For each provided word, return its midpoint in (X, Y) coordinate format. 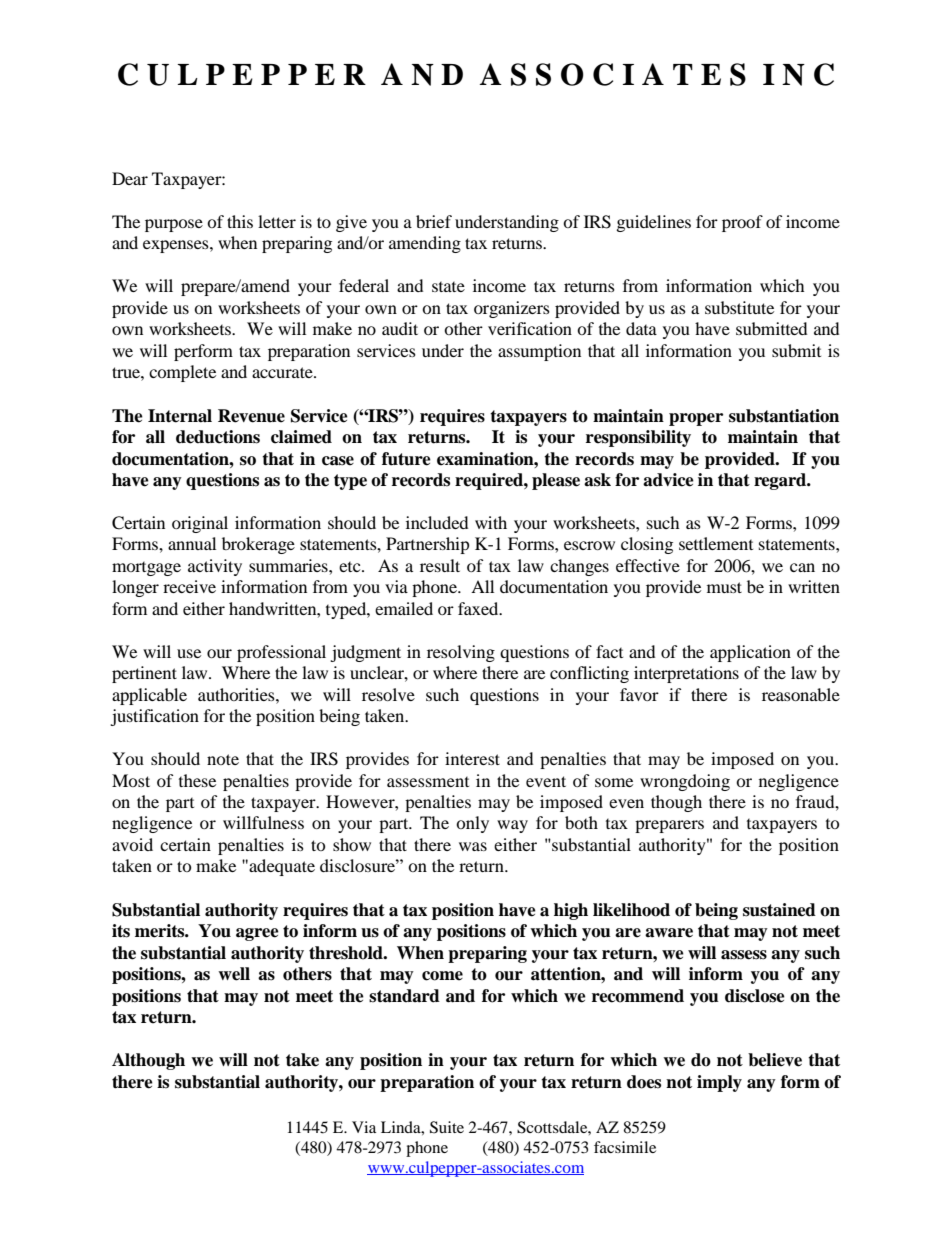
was (473, 846)
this (240, 221)
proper (696, 419)
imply (719, 1083)
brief (434, 221)
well (234, 974)
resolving (461, 653)
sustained (779, 910)
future (406, 459)
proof (742, 223)
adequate (281, 867)
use (189, 653)
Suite (447, 1127)
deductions (218, 437)
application (750, 653)
